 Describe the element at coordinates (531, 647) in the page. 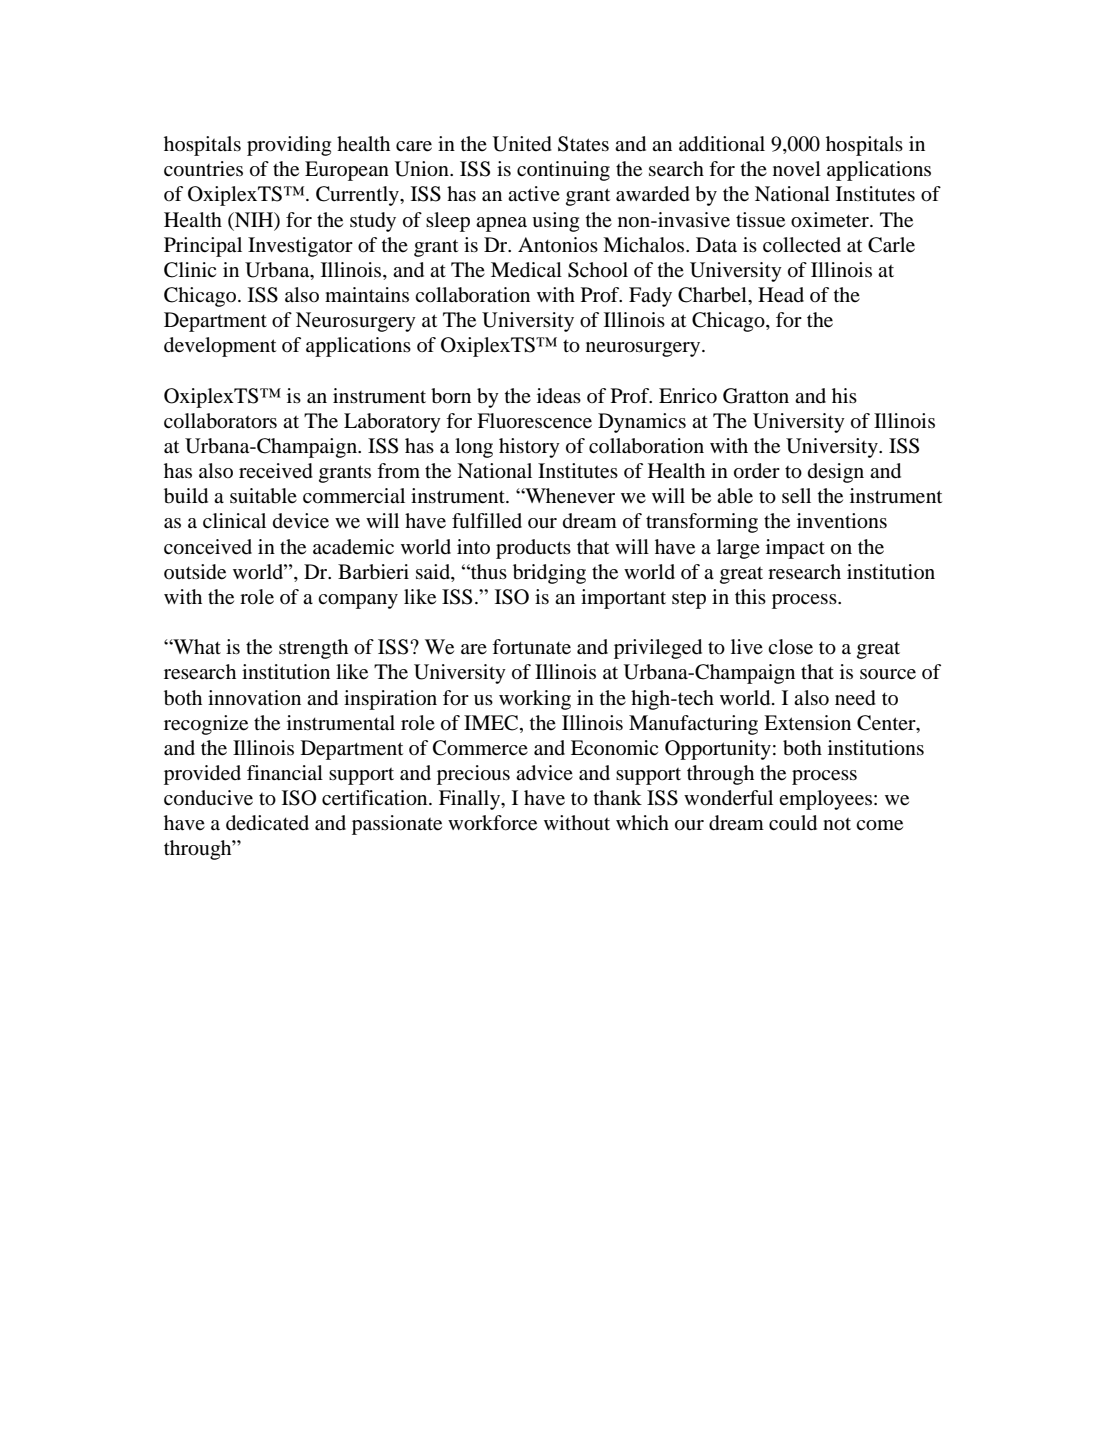

I see `fortunate` at that location.
